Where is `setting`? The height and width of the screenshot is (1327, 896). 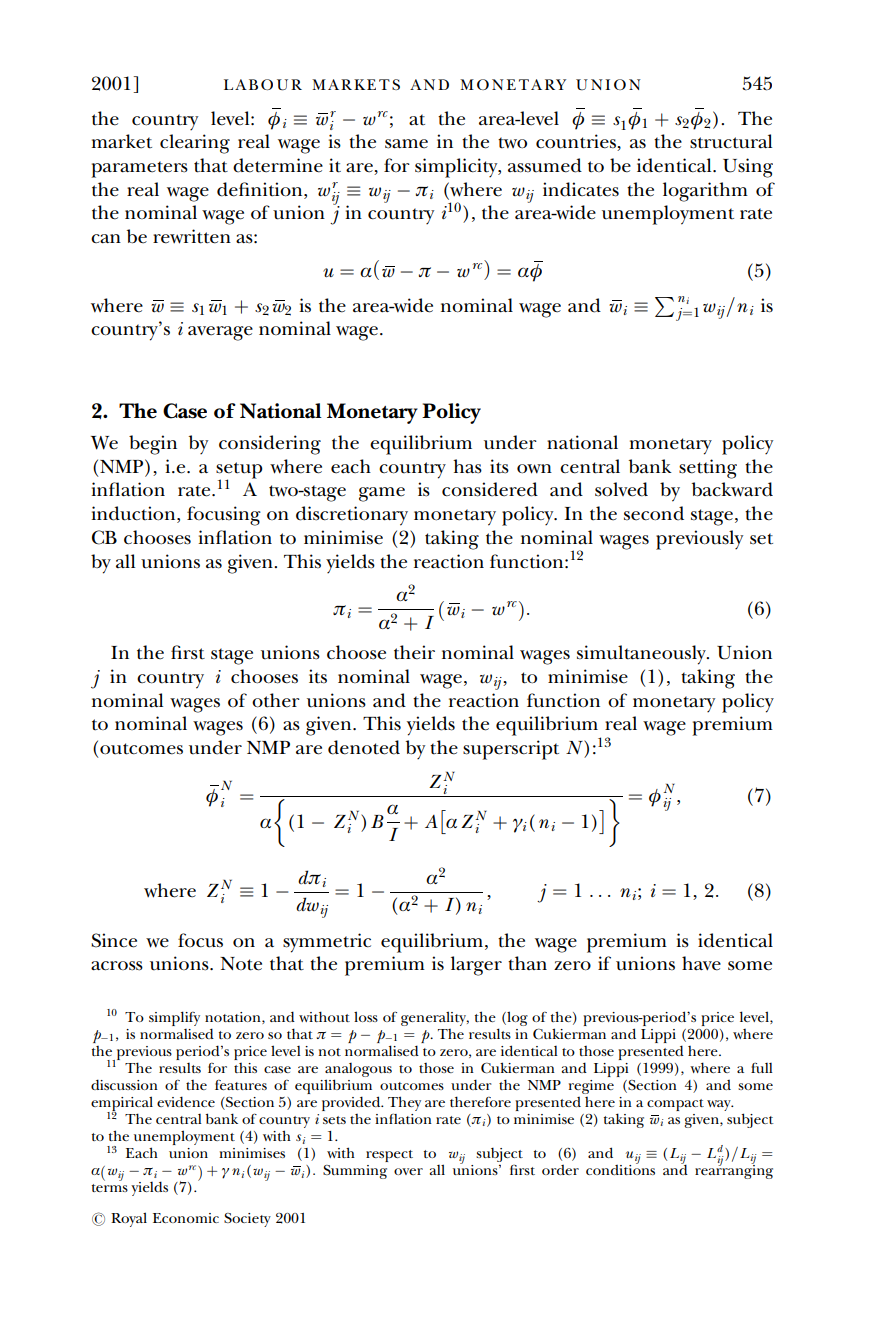 setting is located at coordinates (708, 469).
